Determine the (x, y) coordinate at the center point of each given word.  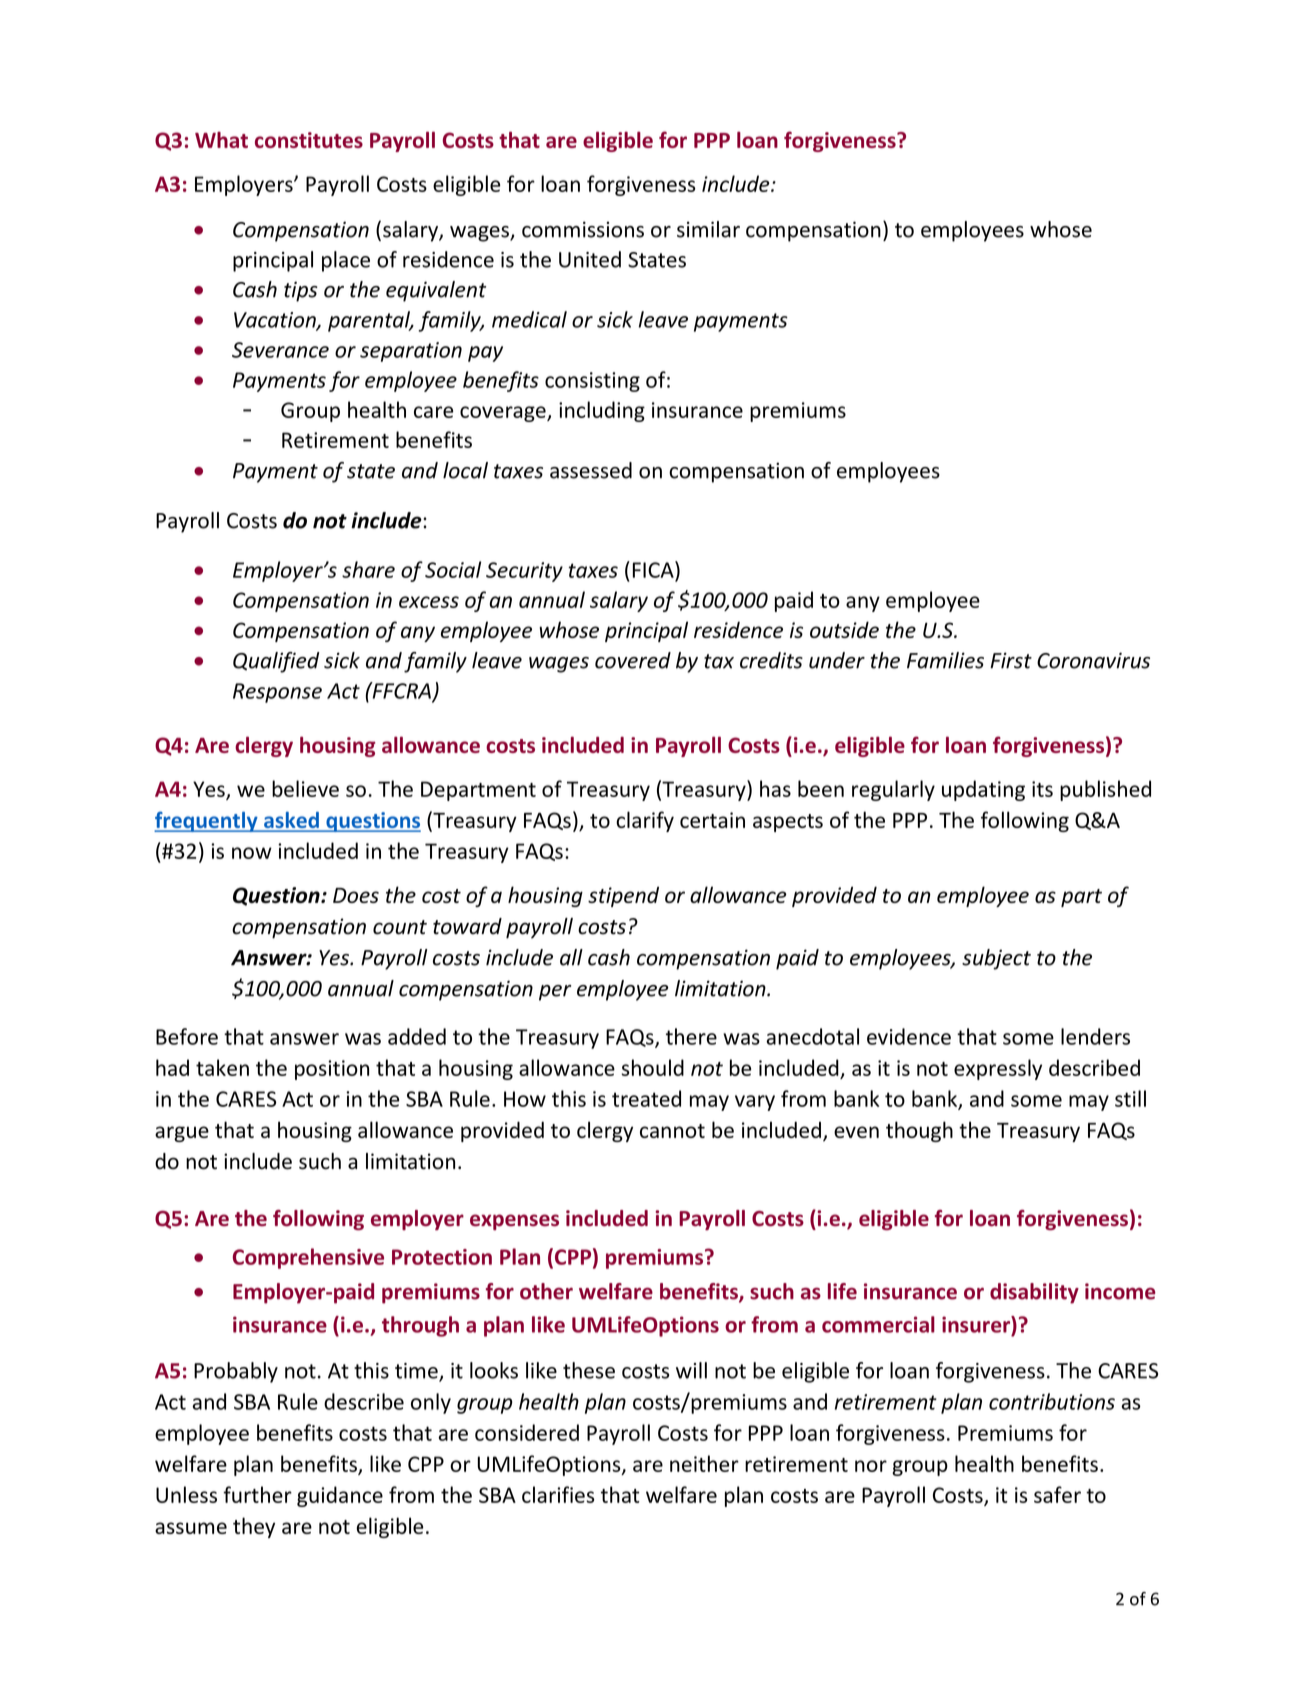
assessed (591, 470)
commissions (583, 229)
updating (983, 790)
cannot (672, 1131)
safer (1057, 1494)
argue (182, 1134)
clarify (645, 821)
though (919, 1131)
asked (291, 821)
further (257, 1494)
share (368, 569)
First (1011, 660)
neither (704, 1463)
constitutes (309, 140)
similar (708, 229)
